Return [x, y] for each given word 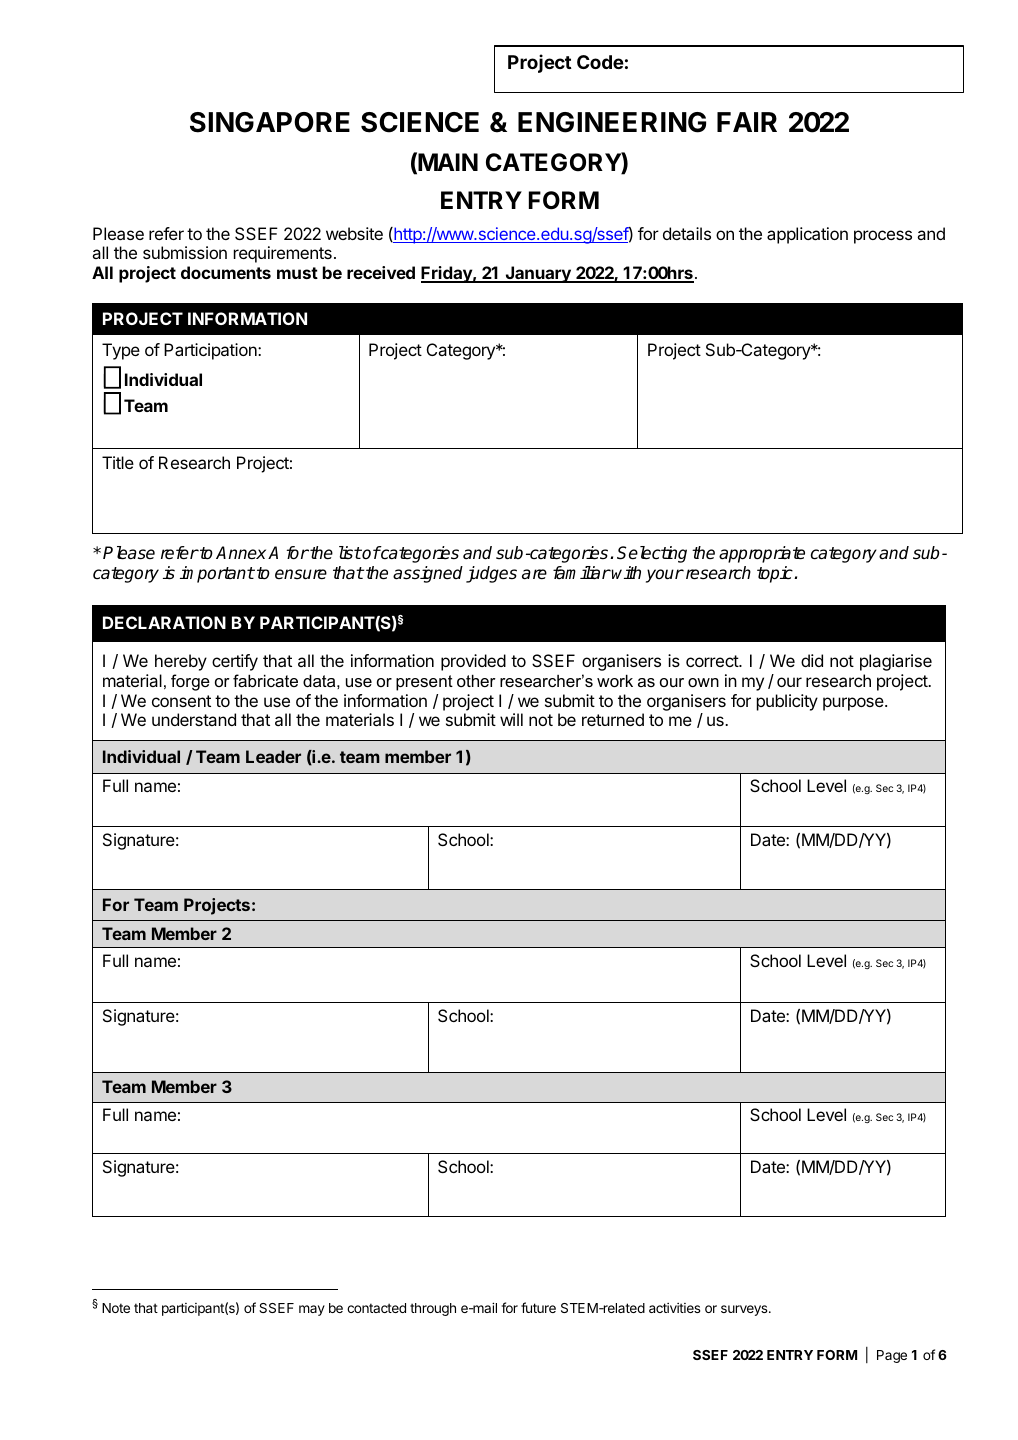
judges [491, 574]
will [511, 719]
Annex [242, 553]
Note [116, 1308]
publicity [787, 702]
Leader [273, 756]
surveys [745, 1310]
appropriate [762, 554]
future [538, 1307]
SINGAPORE [270, 122]
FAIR [747, 122]
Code [600, 62]
